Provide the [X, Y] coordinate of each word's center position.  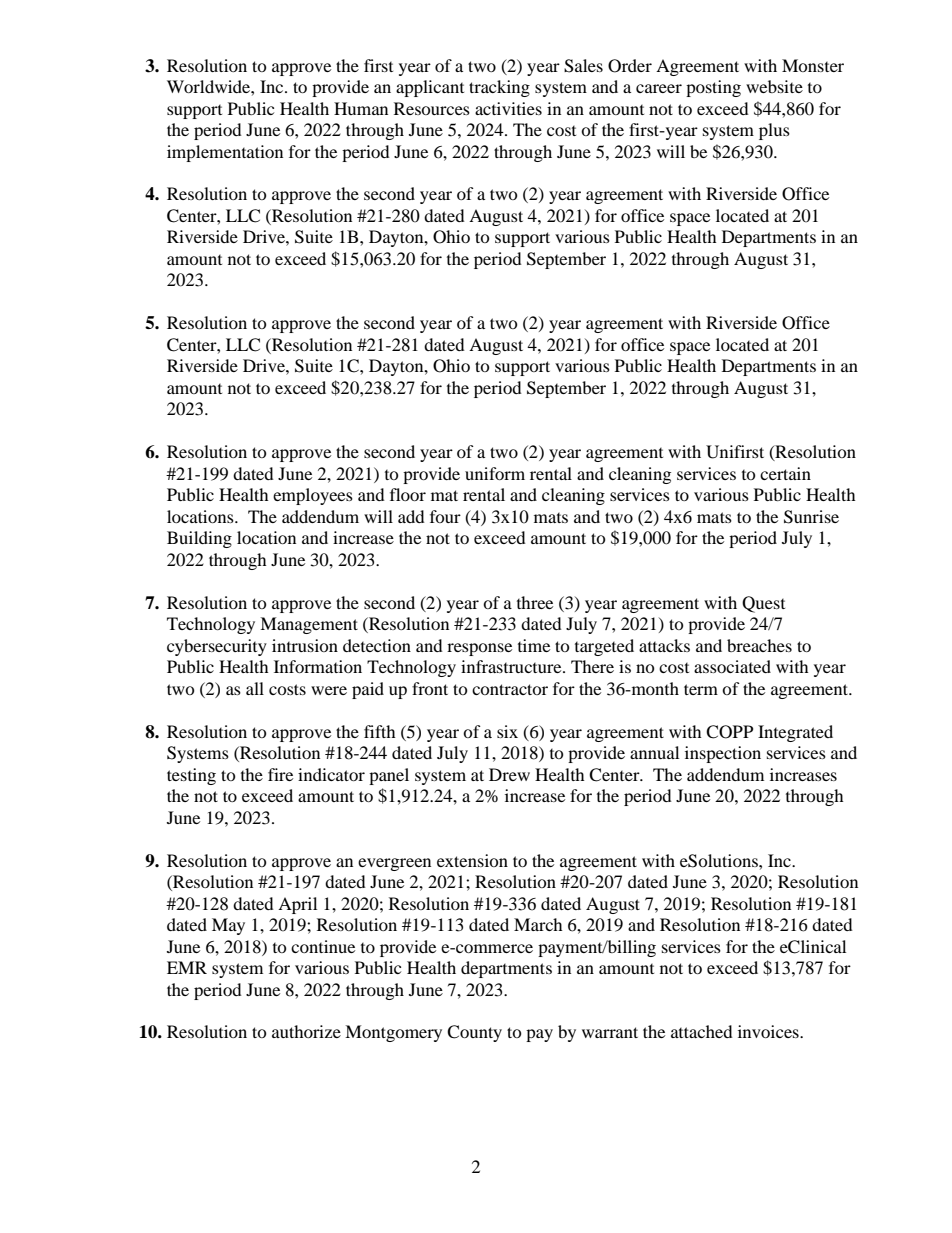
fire [280, 774]
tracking [499, 88]
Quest [763, 604]
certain [785, 473]
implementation [225, 153]
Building [199, 539]
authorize [306, 1031]
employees [313, 496]
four [445, 516]
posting [713, 88]
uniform [495, 473]
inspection [723, 754]
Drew [509, 774]
